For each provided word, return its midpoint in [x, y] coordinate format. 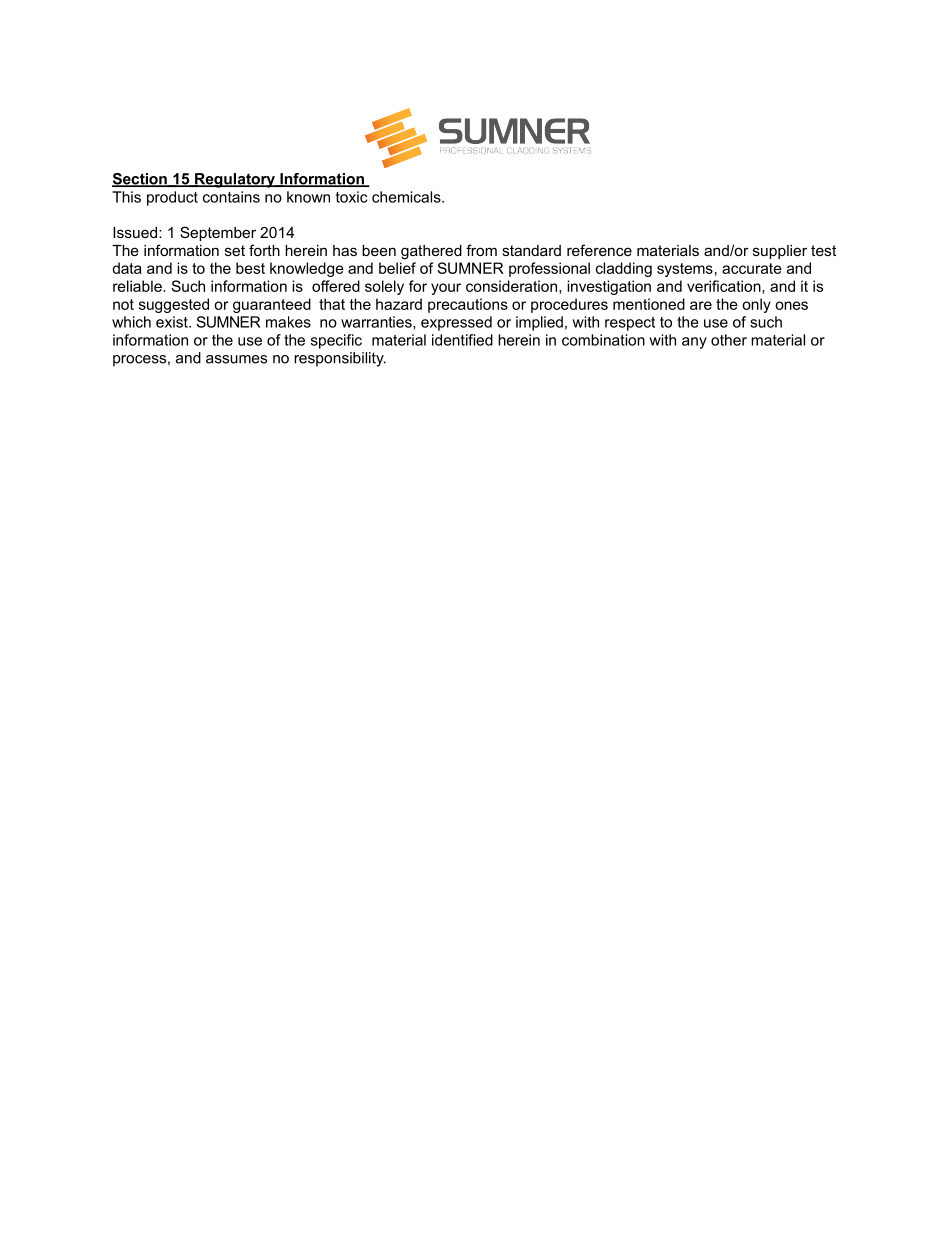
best [250, 268]
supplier [780, 252]
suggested [174, 305]
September [218, 233]
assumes [236, 359]
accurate [752, 268]
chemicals [407, 197]
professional [549, 269]
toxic [351, 197]
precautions [468, 305]
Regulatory [235, 180]
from [481, 250]
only [756, 305]
